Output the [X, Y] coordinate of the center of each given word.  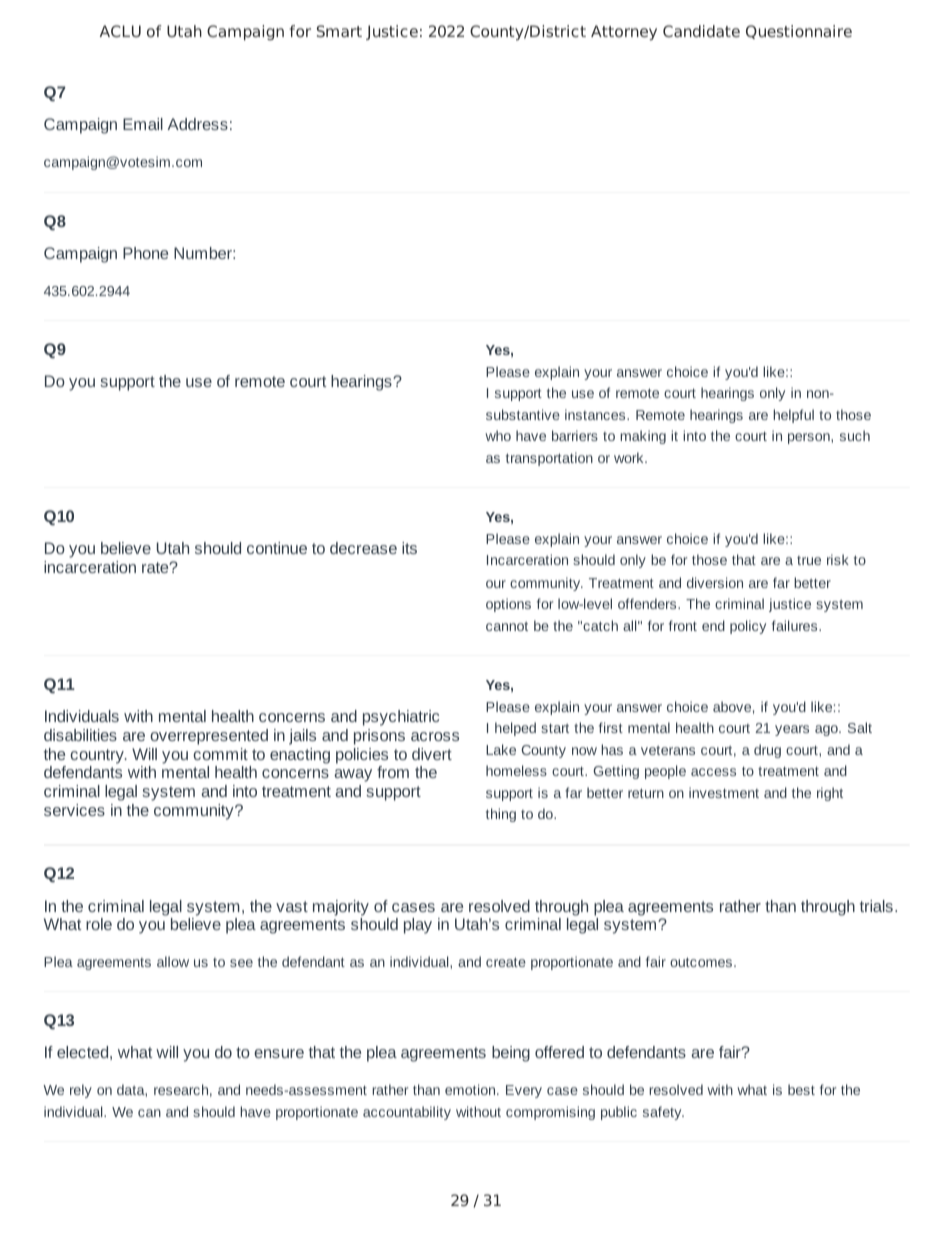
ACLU [120, 31]
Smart [339, 31]
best [801, 1089]
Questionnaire [799, 32]
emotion [471, 1089]
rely [81, 1091]
